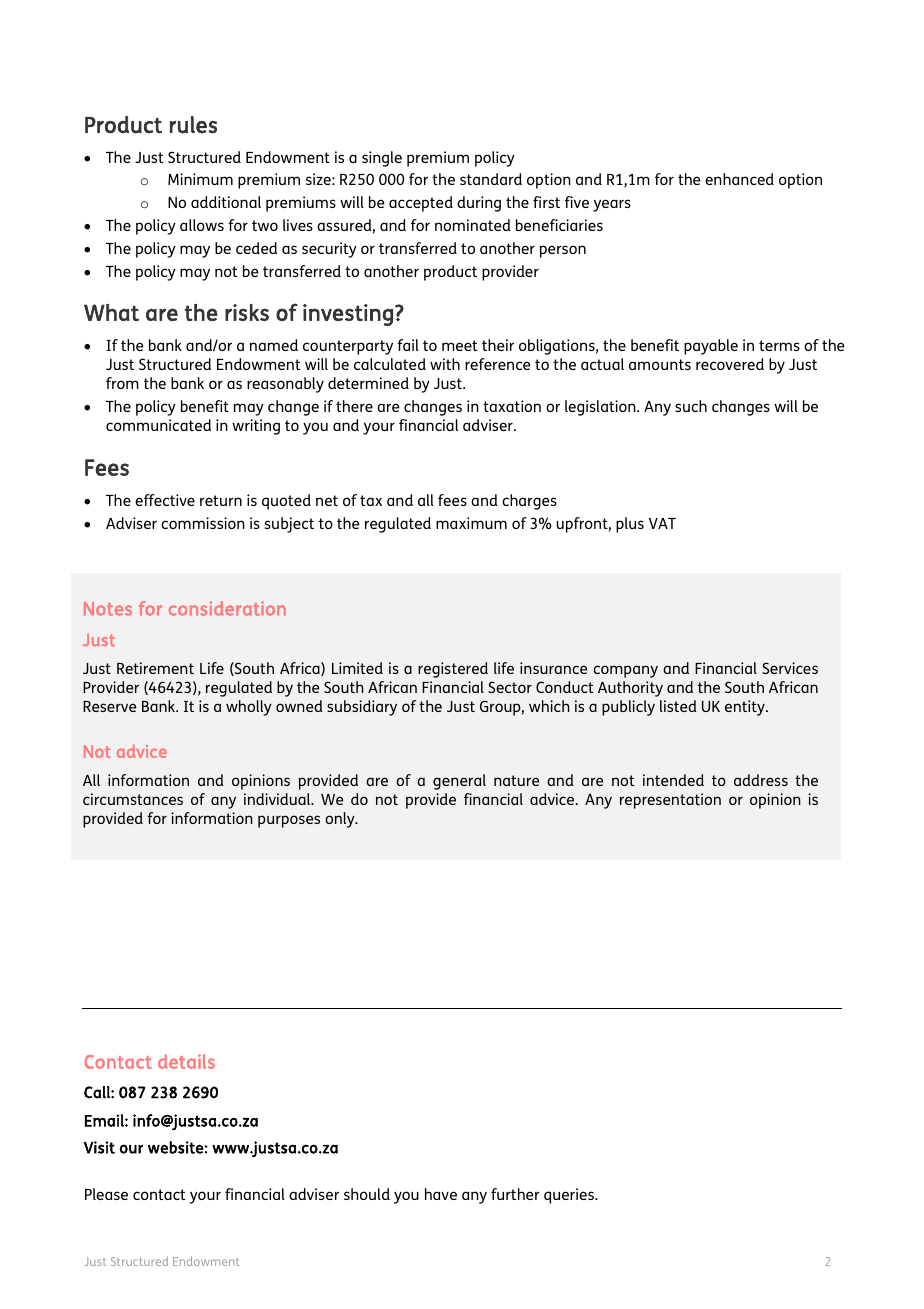 The image size is (924, 1309). Describe the element at coordinates (491, 179) in the document. I see `standard` at that location.
